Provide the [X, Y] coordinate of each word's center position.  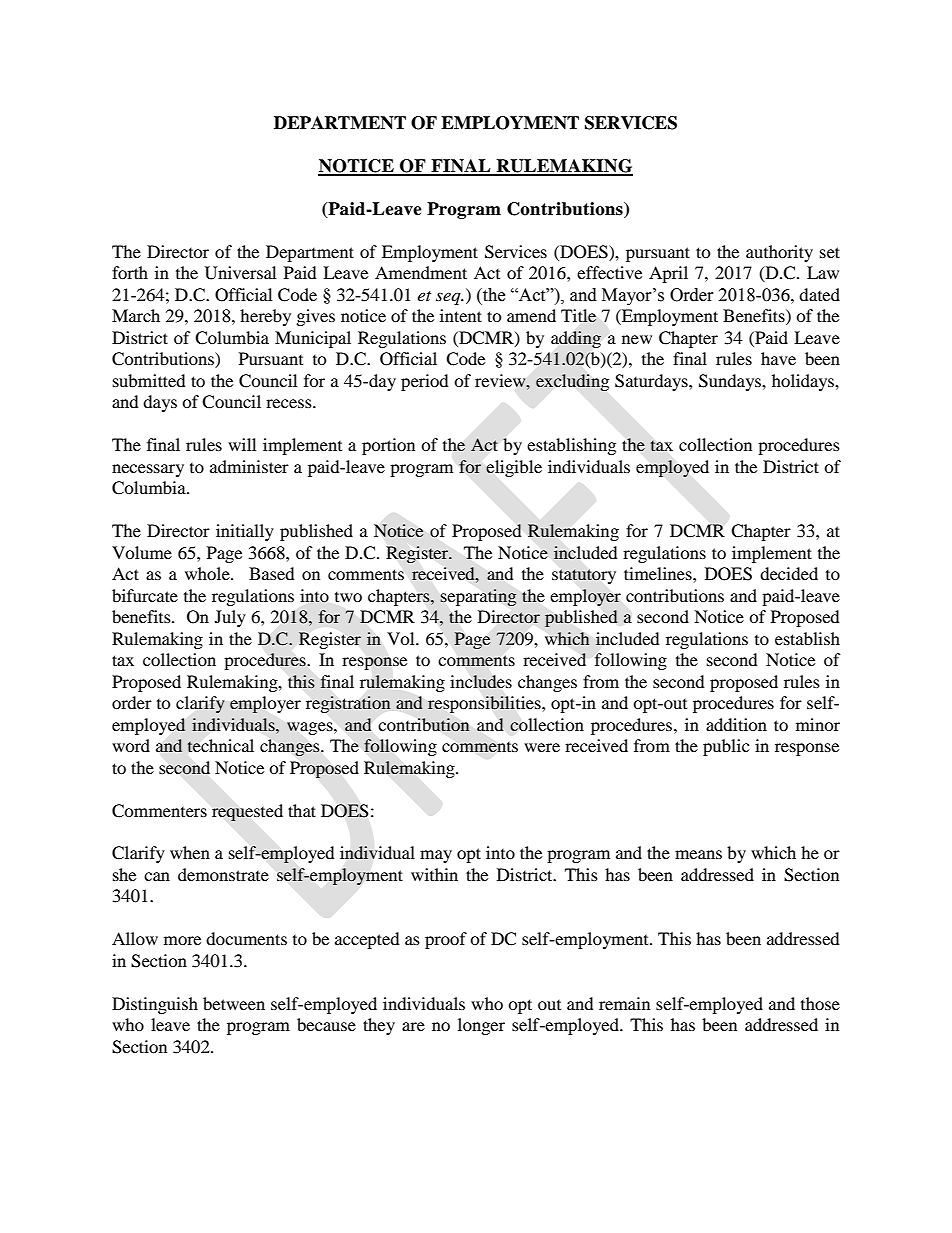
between [234, 1003]
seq [449, 299]
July [230, 618]
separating [478, 597]
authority [779, 253]
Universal [240, 273]
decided [789, 573]
